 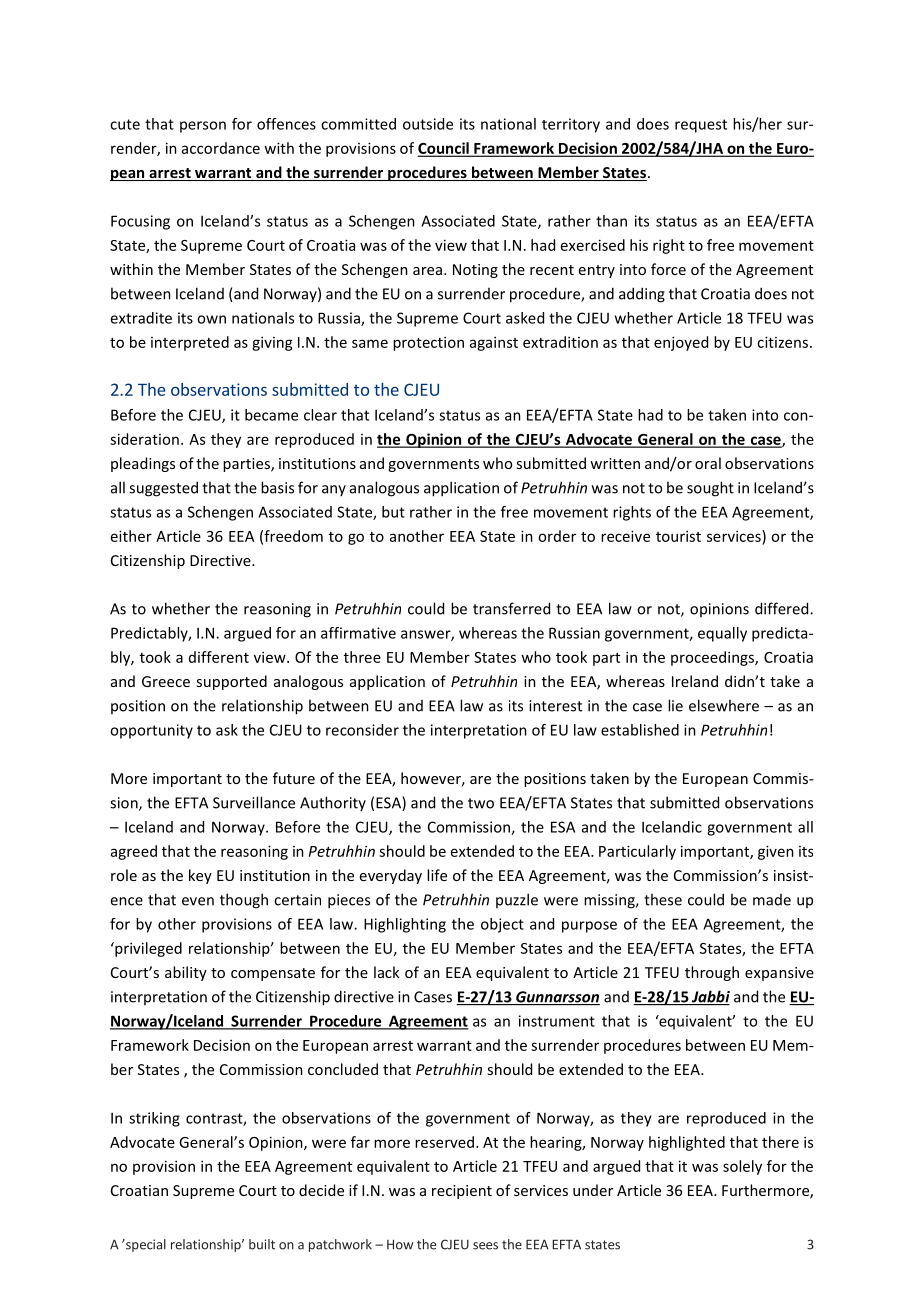 What do you see at coordinates (145, 1245) in the screenshot?
I see `special` at bounding box center [145, 1245].
